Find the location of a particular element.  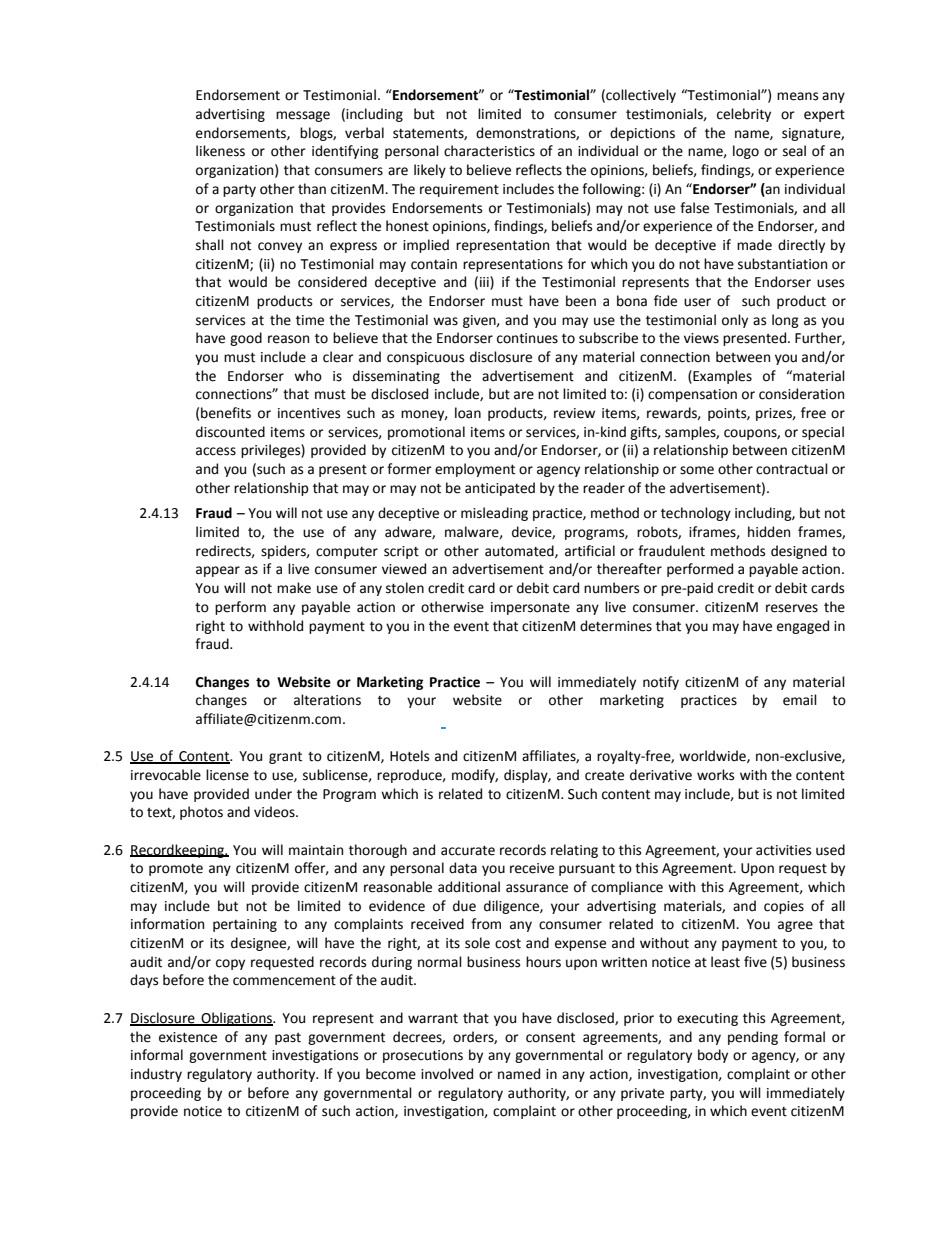

likeness is located at coordinates (220, 151).
